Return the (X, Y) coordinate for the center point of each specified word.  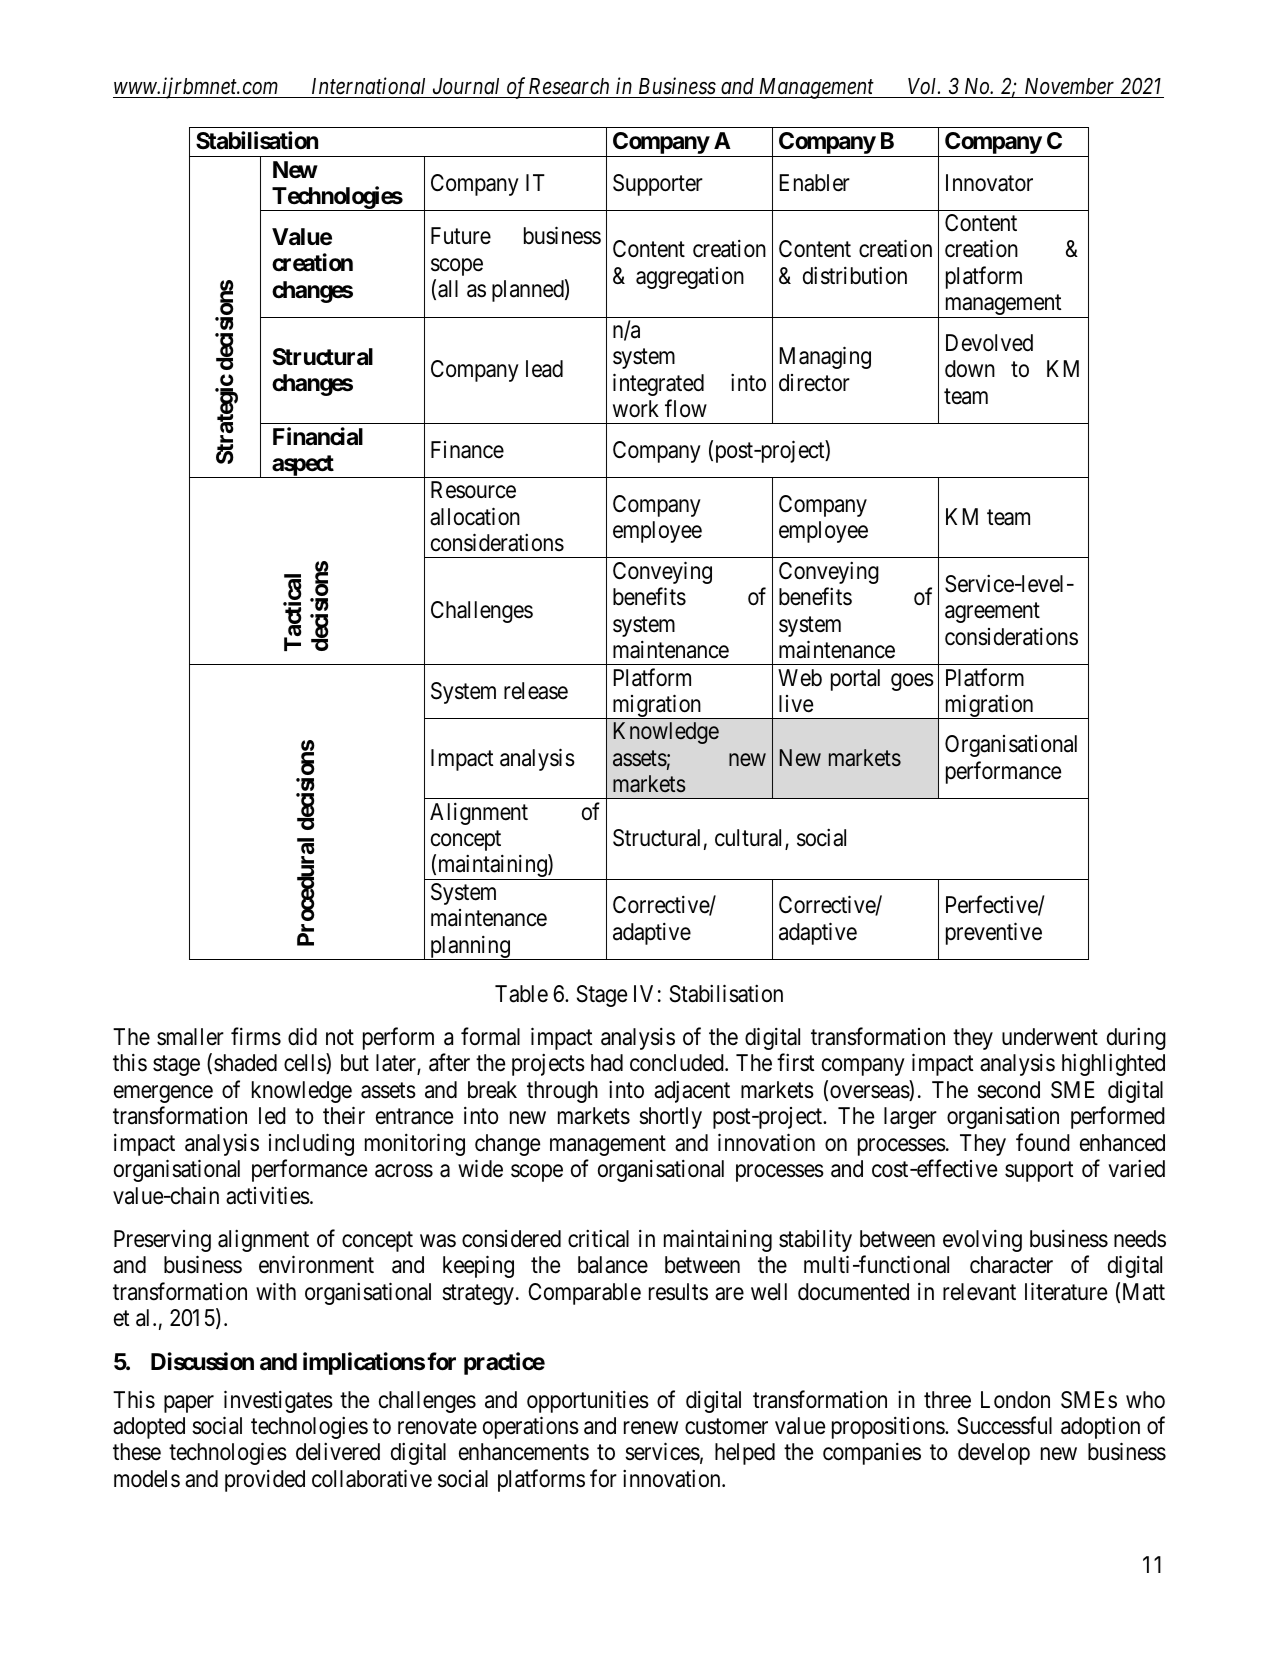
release (536, 691)
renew (651, 1428)
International (369, 87)
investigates (278, 1401)
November (1070, 88)
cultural (750, 839)
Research (569, 88)
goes (912, 682)
